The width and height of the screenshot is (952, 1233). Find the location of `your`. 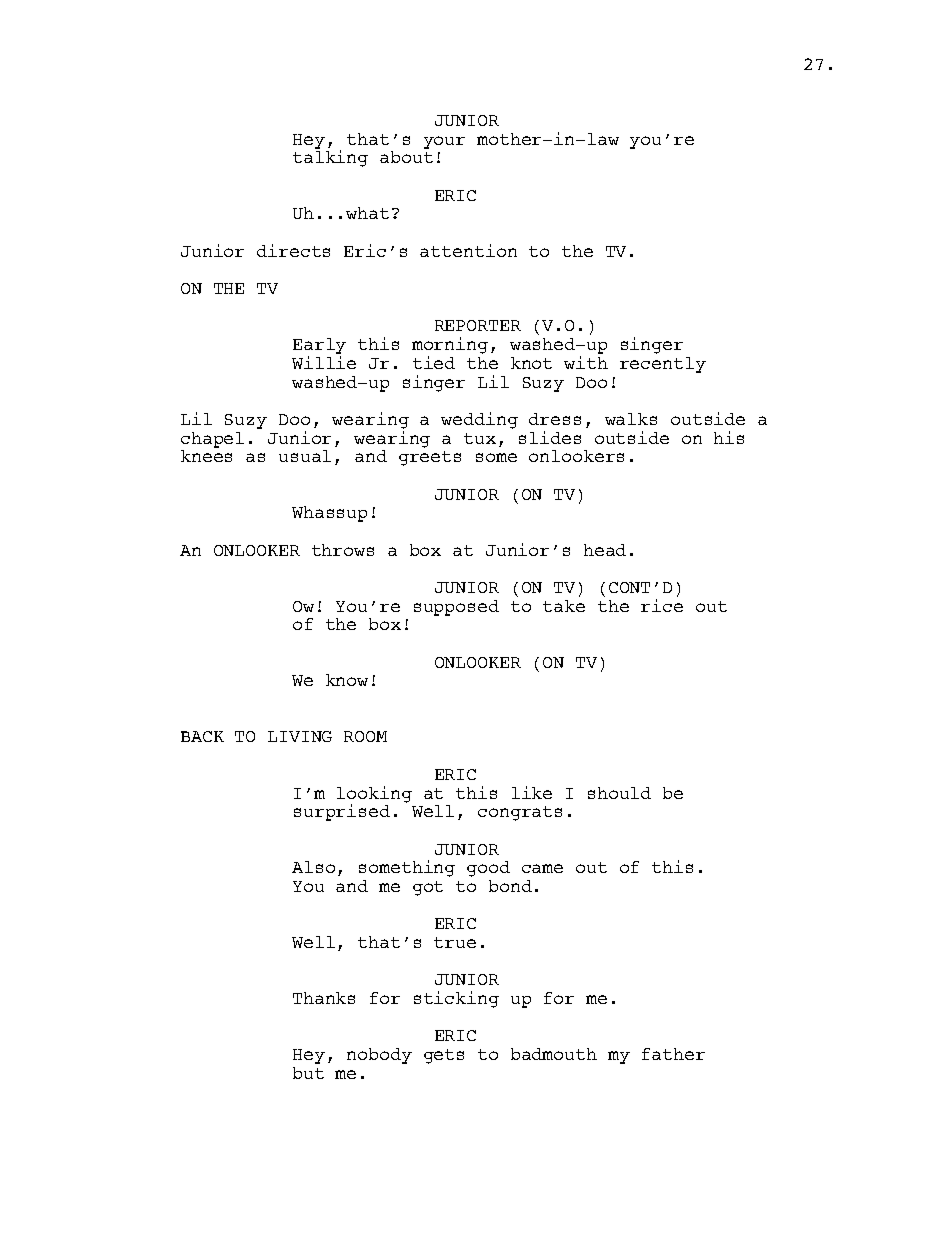

your is located at coordinates (444, 142).
